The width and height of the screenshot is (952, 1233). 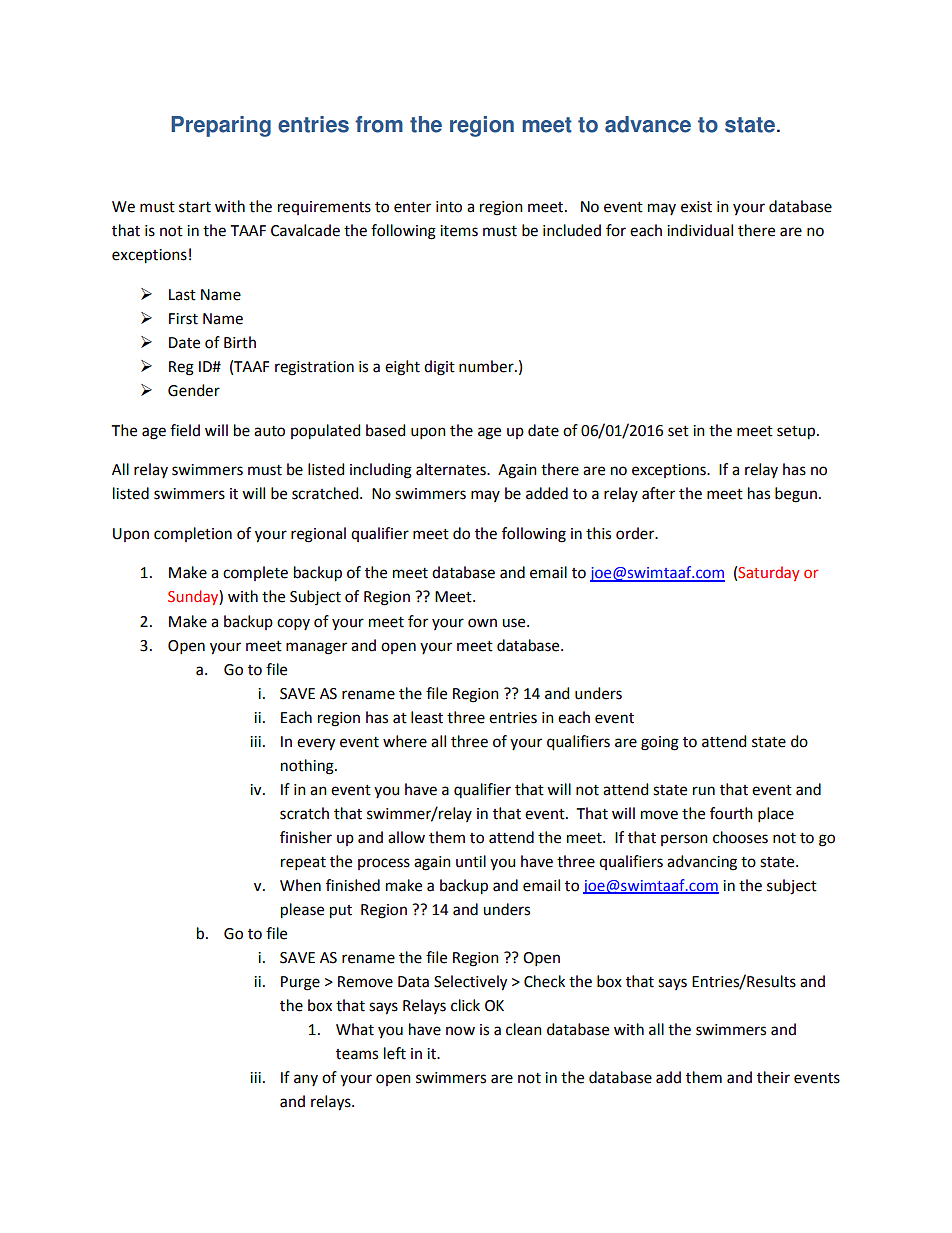 What do you see at coordinates (306, 1080) in the screenshot?
I see `any` at bounding box center [306, 1080].
